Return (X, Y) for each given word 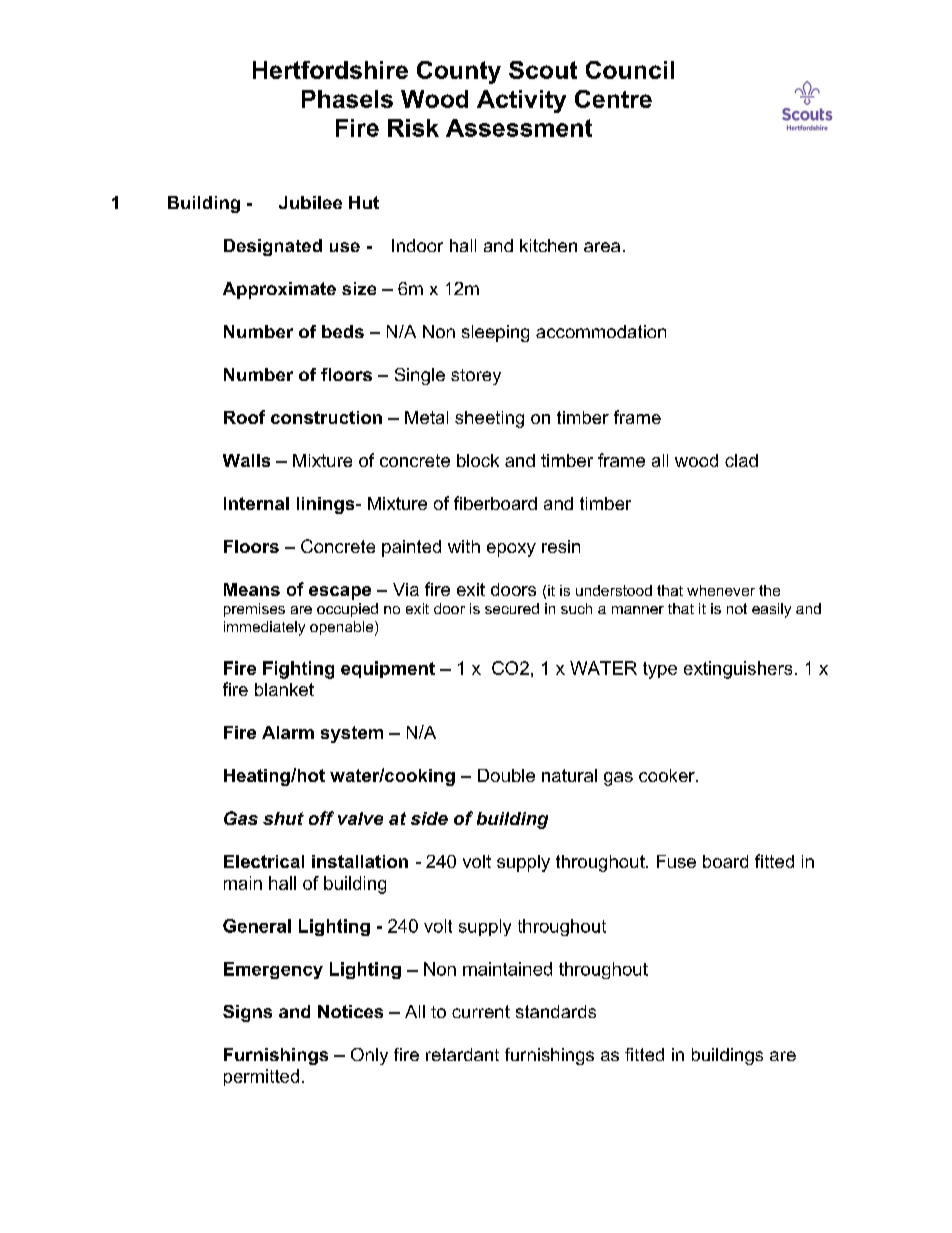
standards (556, 1011)
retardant (462, 1054)
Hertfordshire (330, 70)
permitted (261, 1077)
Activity (521, 101)
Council (630, 70)
